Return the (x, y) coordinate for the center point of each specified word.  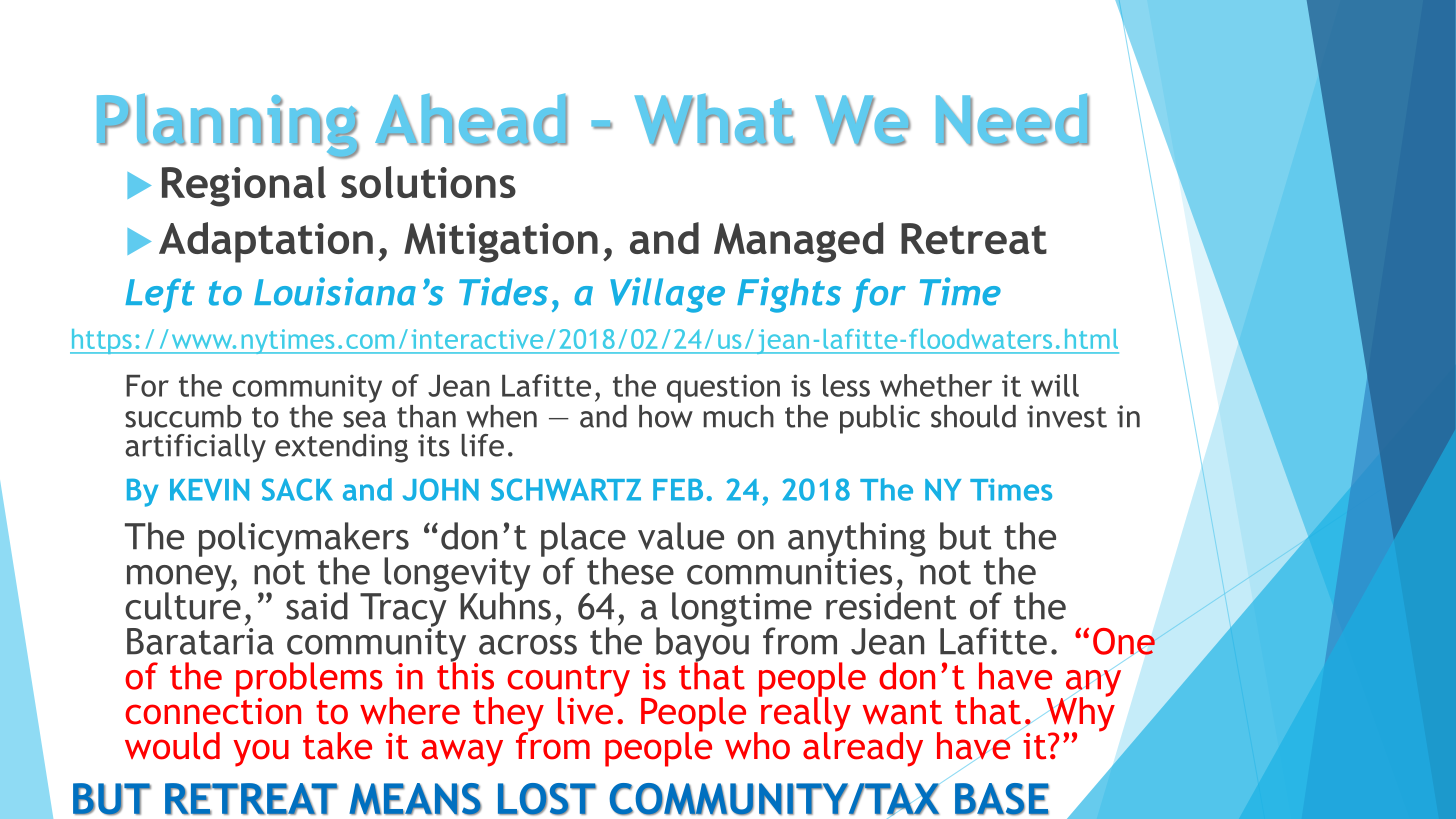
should (973, 416)
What (715, 120)
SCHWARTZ (566, 489)
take (337, 746)
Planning (228, 126)
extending (341, 448)
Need (1012, 119)
